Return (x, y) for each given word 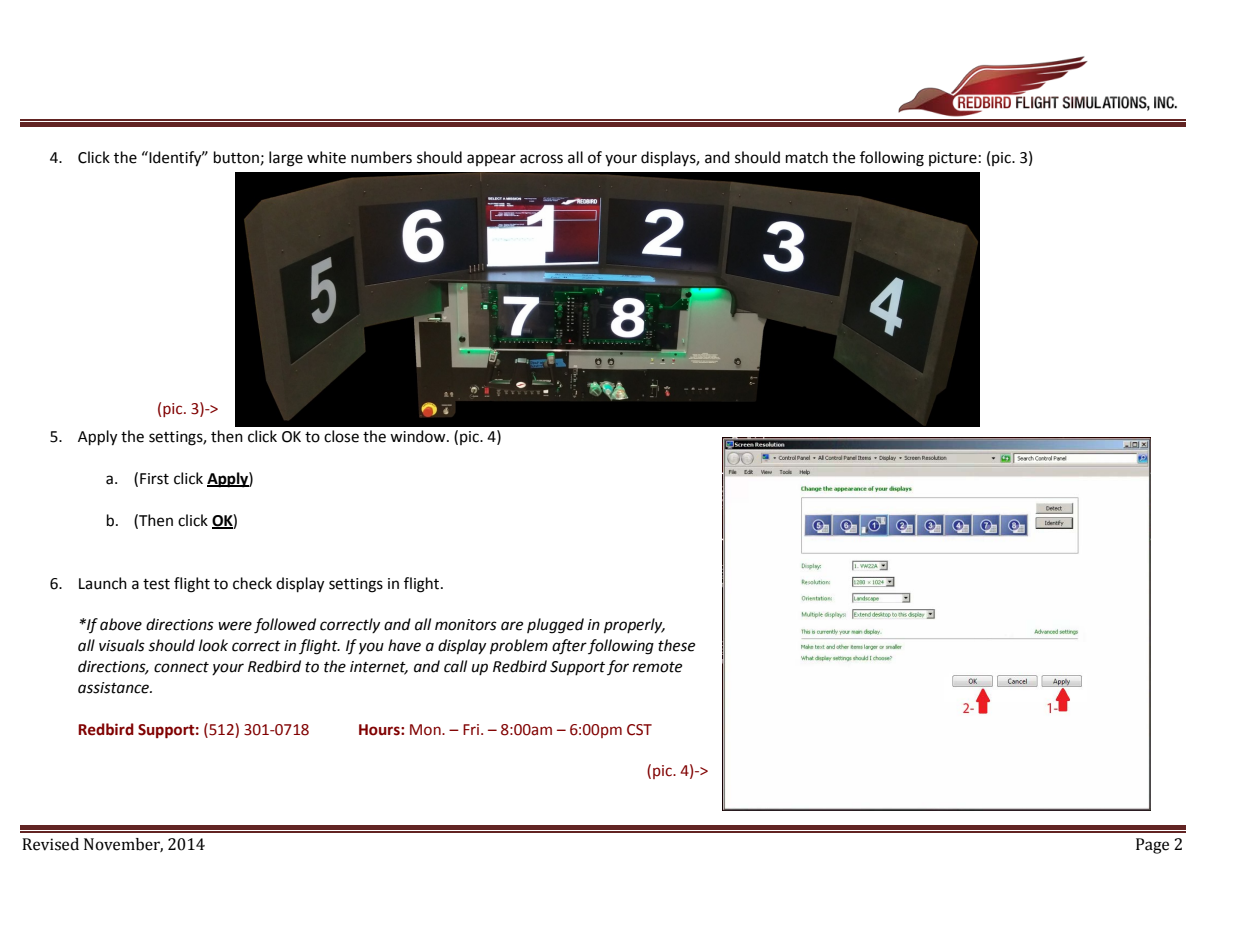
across (541, 159)
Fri (472, 729)
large (286, 159)
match (807, 157)
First (154, 479)
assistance (114, 688)
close (341, 436)
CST (639, 730)
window (419, 436)
